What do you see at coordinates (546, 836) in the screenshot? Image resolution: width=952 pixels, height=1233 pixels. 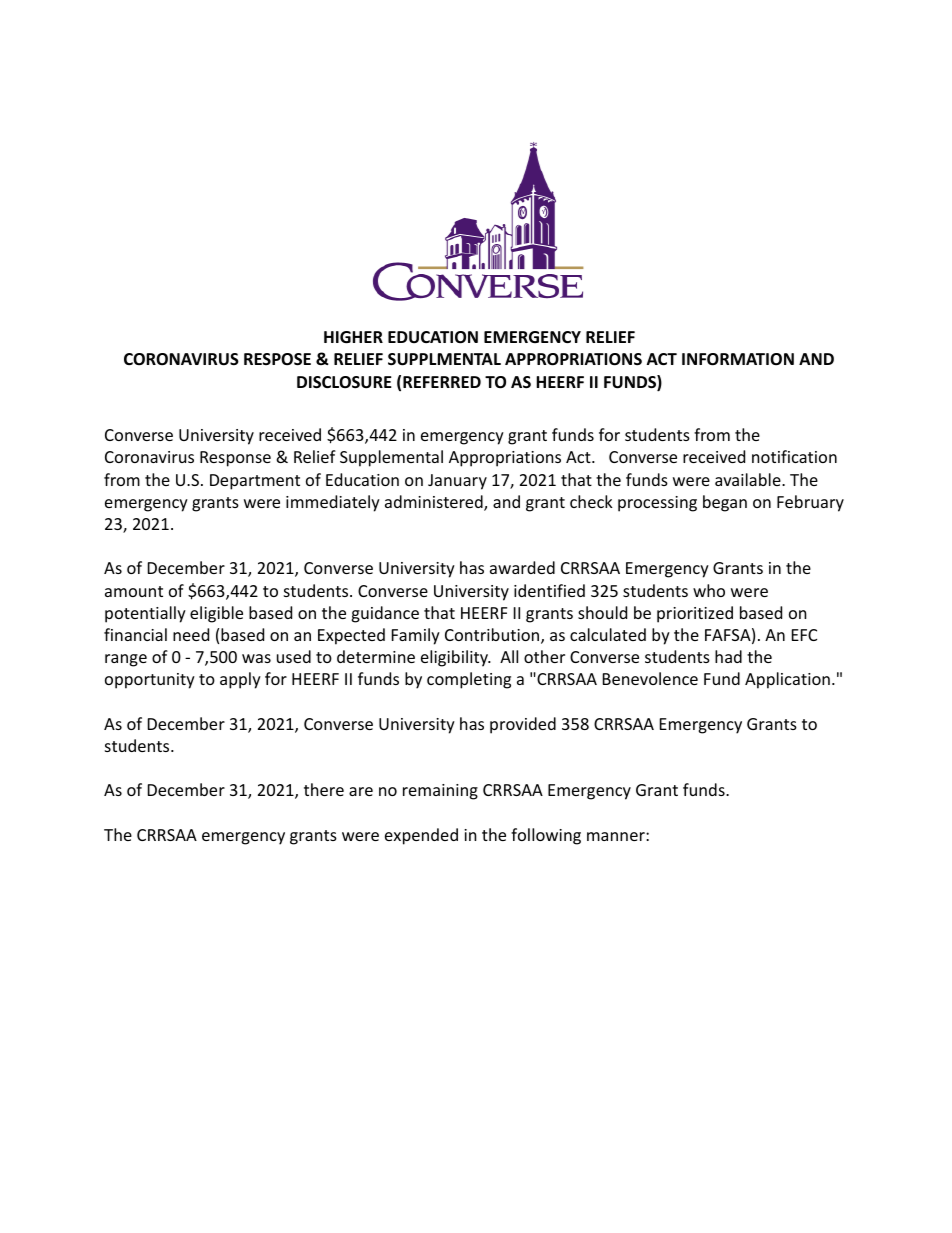 I see `following` at bounding box center [546, 836].
